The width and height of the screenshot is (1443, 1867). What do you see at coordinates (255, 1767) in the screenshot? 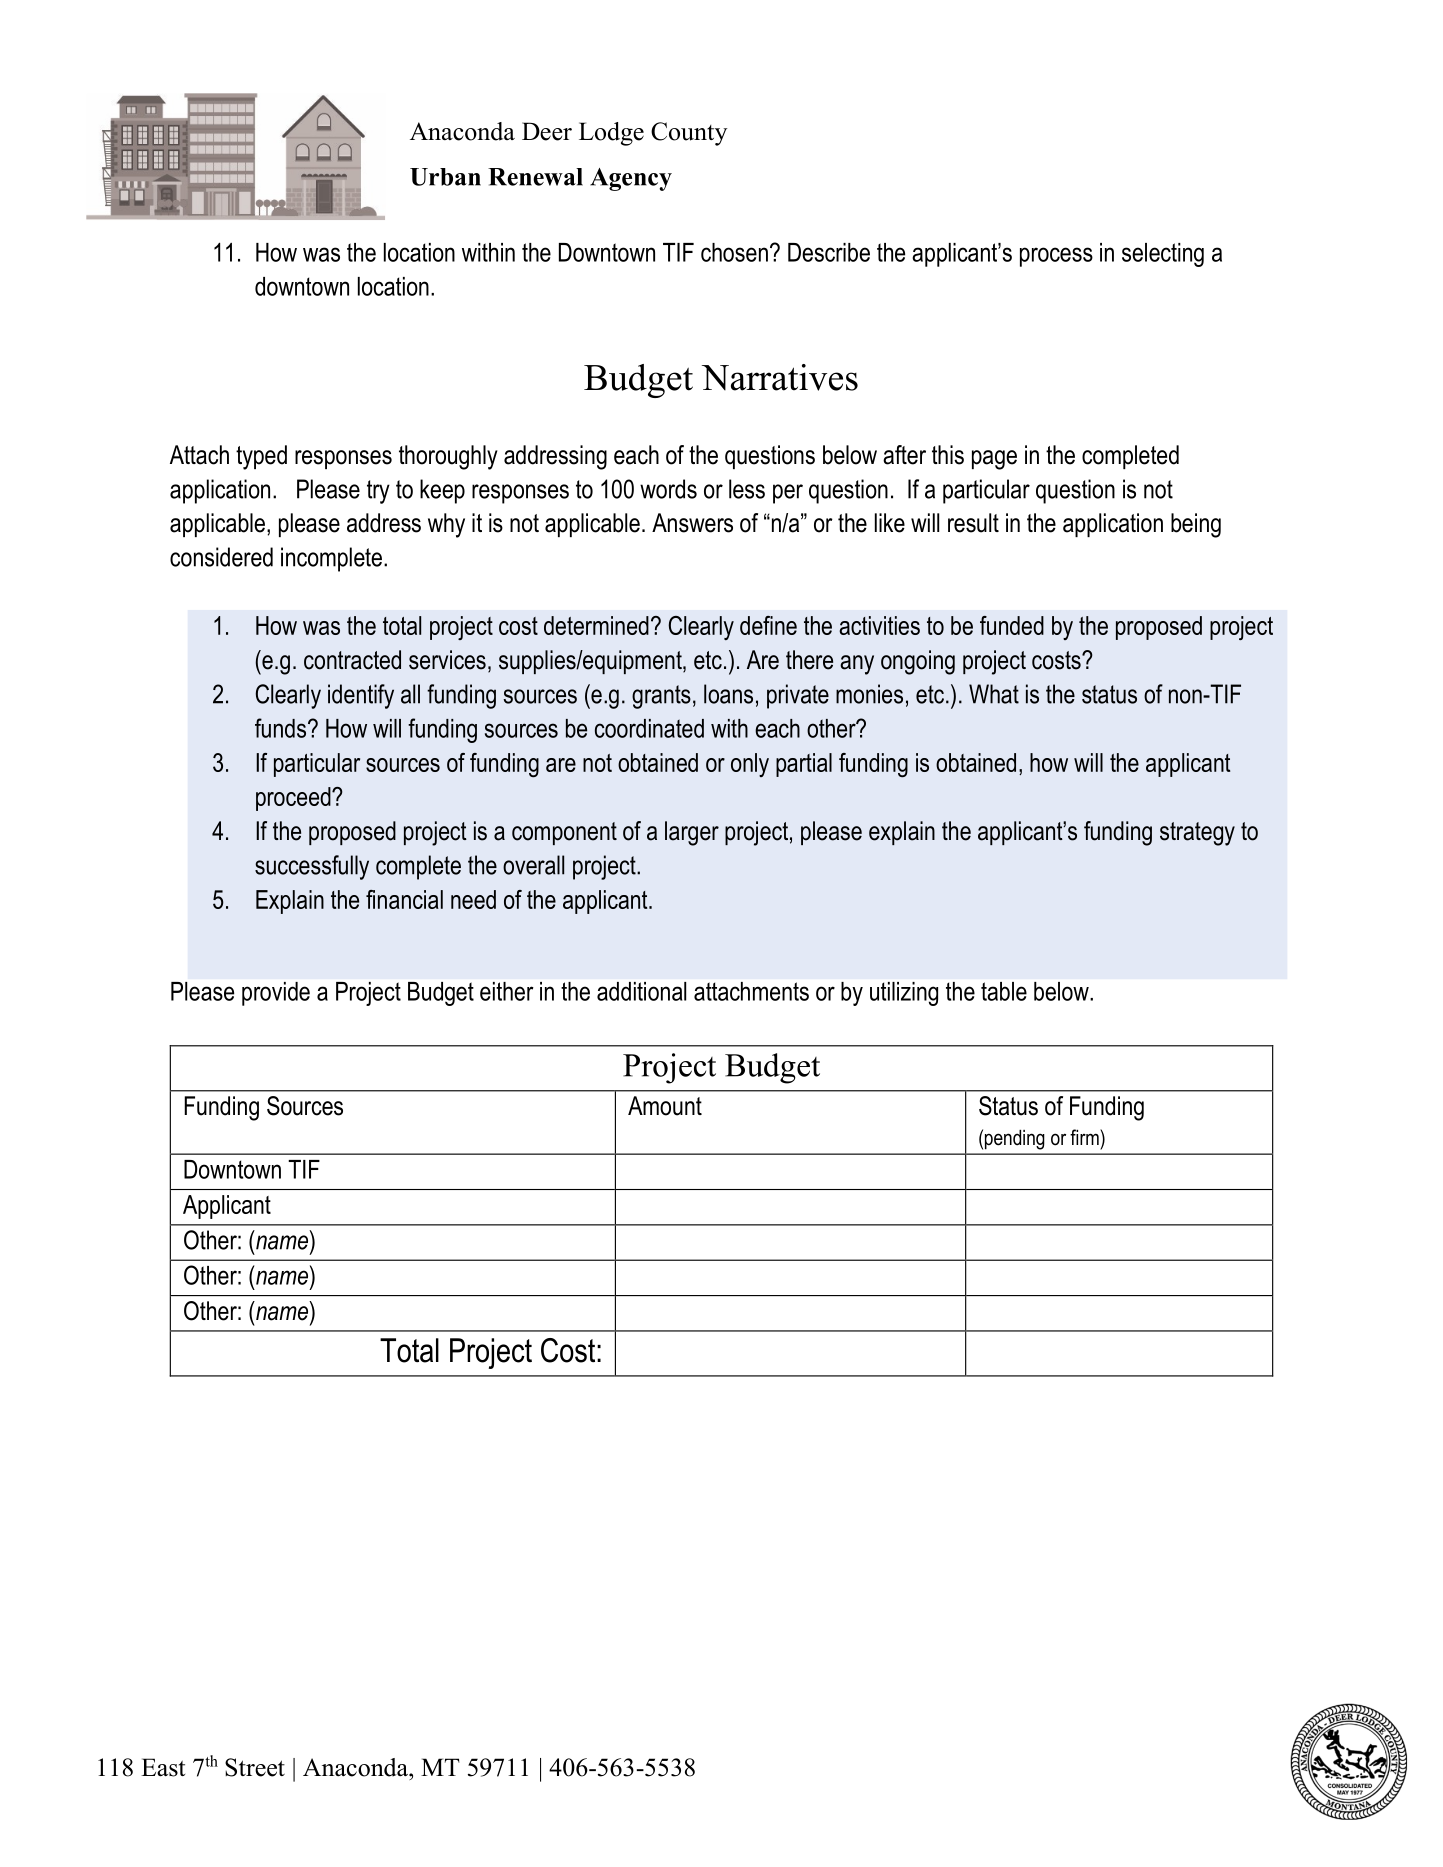
I see `Street` at bounding box center [255, 1767].
